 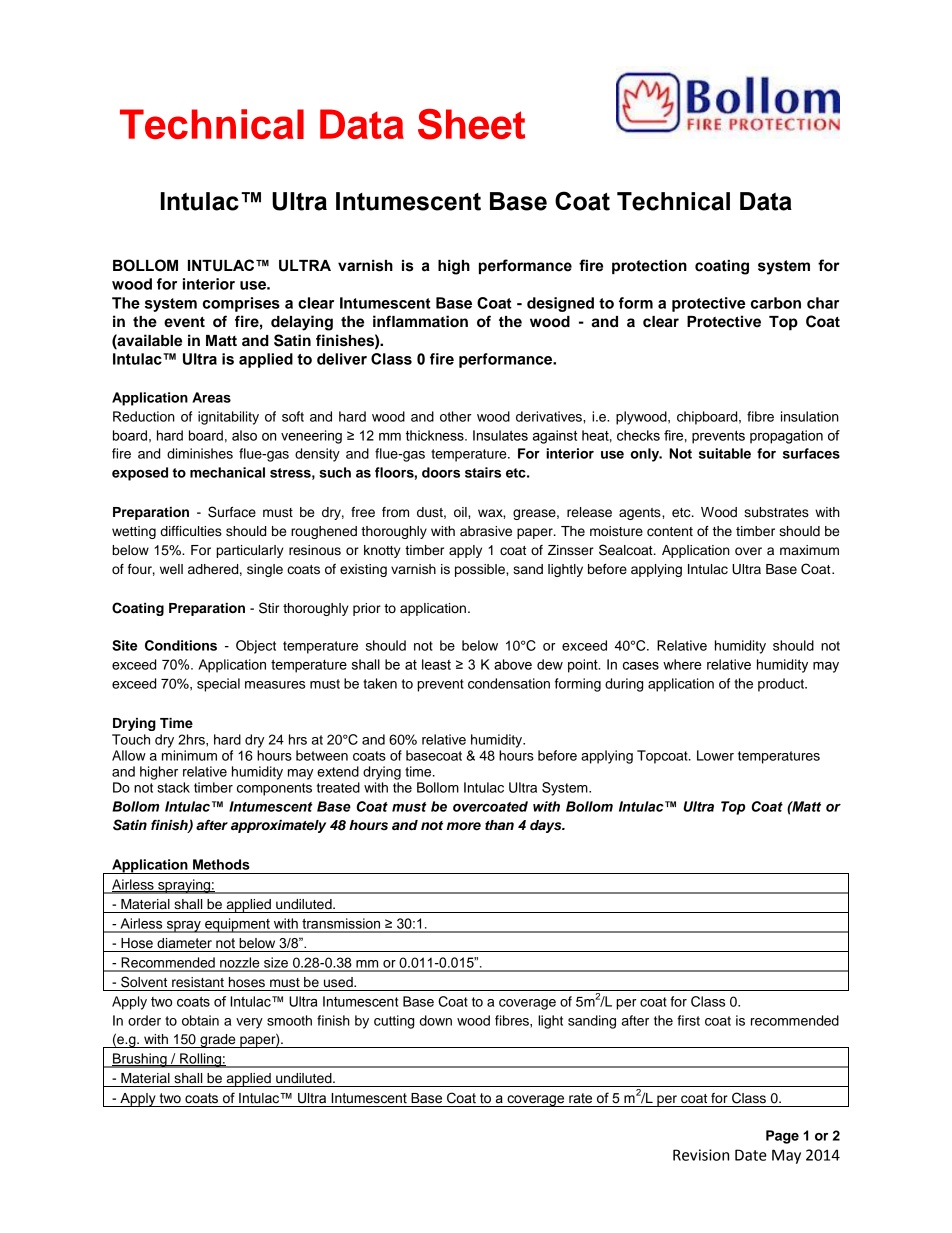 I want to click on where, so click(x=682, y=664).
